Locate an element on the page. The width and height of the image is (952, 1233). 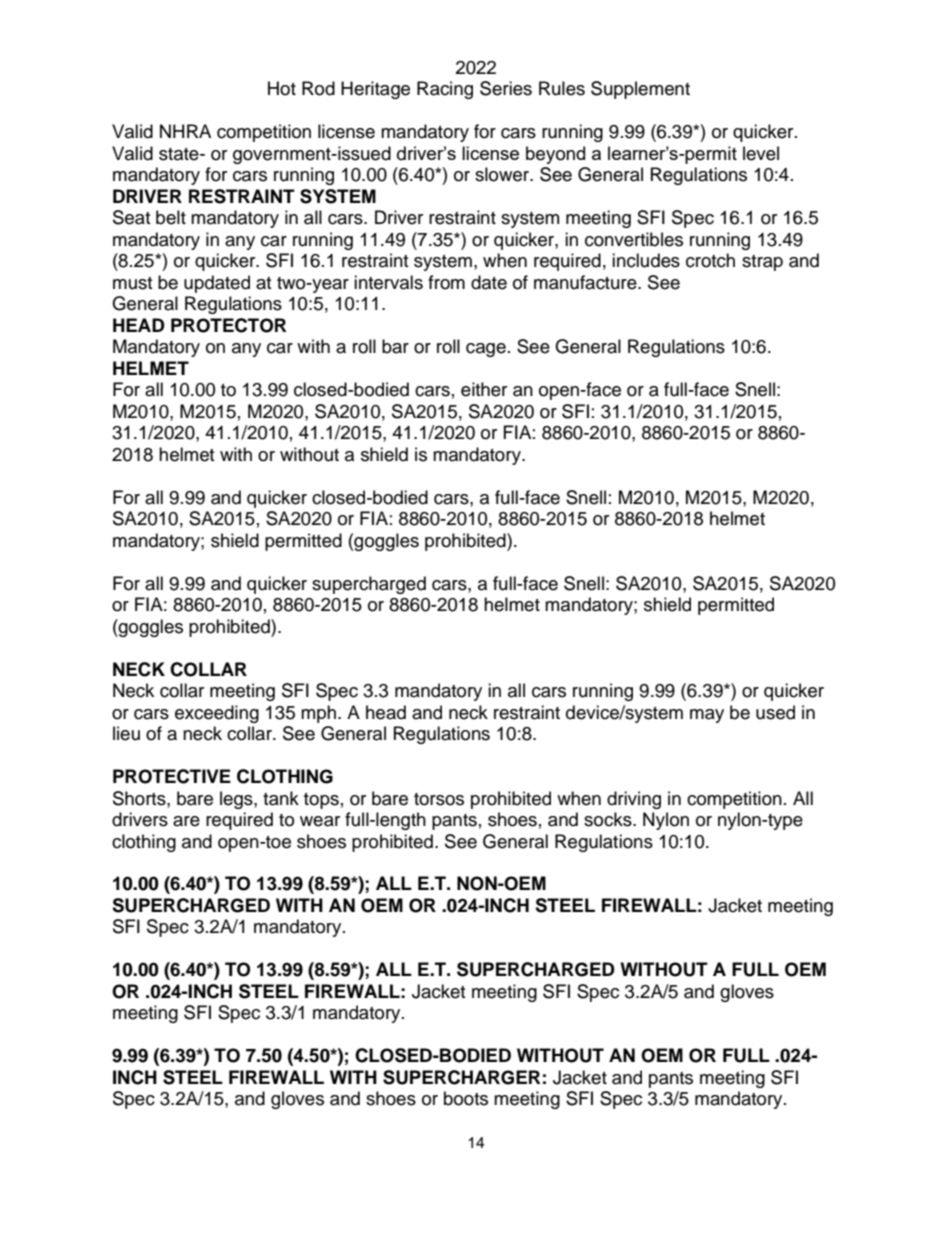
Racing is located at coordinates (445, 90).
